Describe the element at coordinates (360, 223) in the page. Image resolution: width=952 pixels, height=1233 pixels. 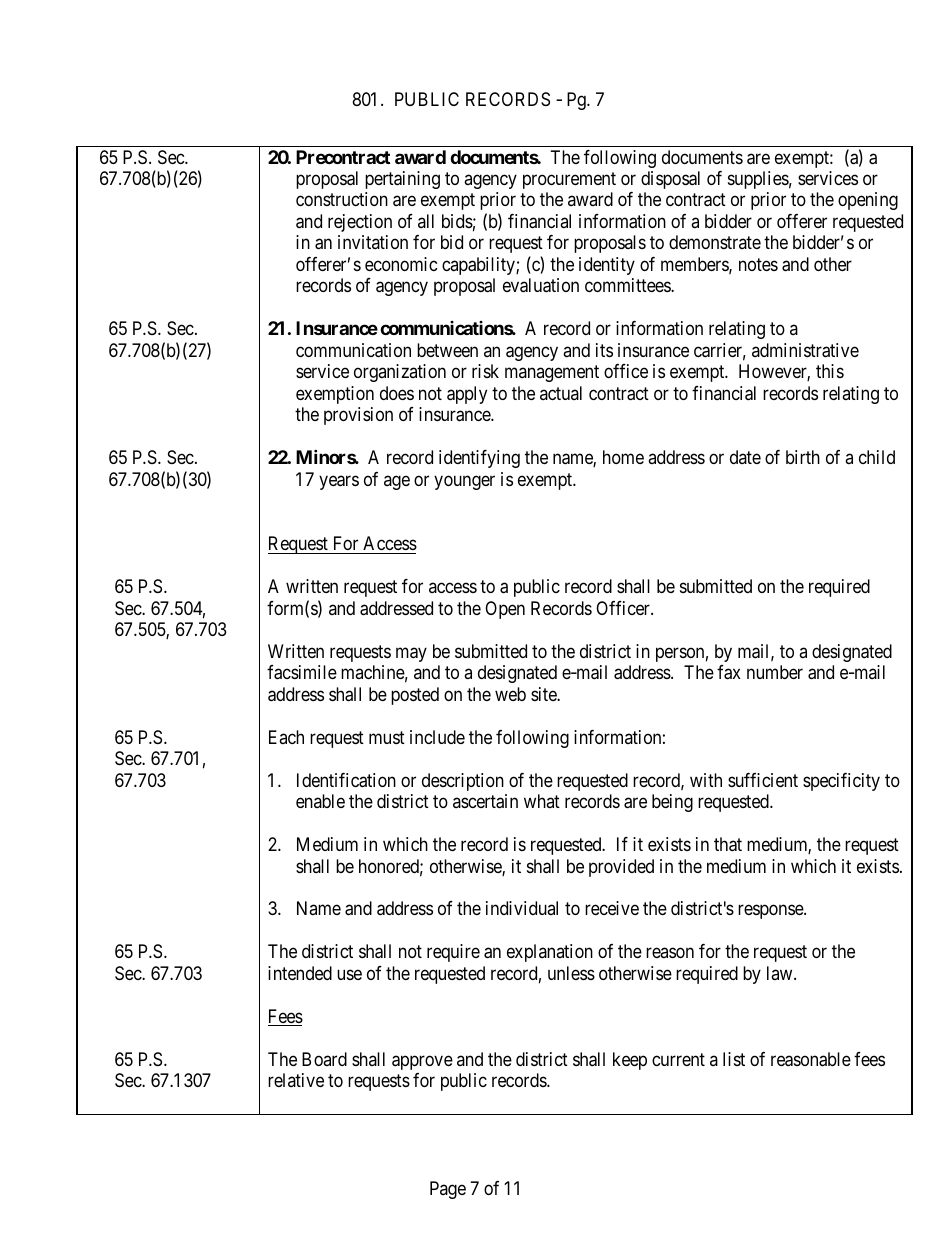
I see `rejection` at that location.
